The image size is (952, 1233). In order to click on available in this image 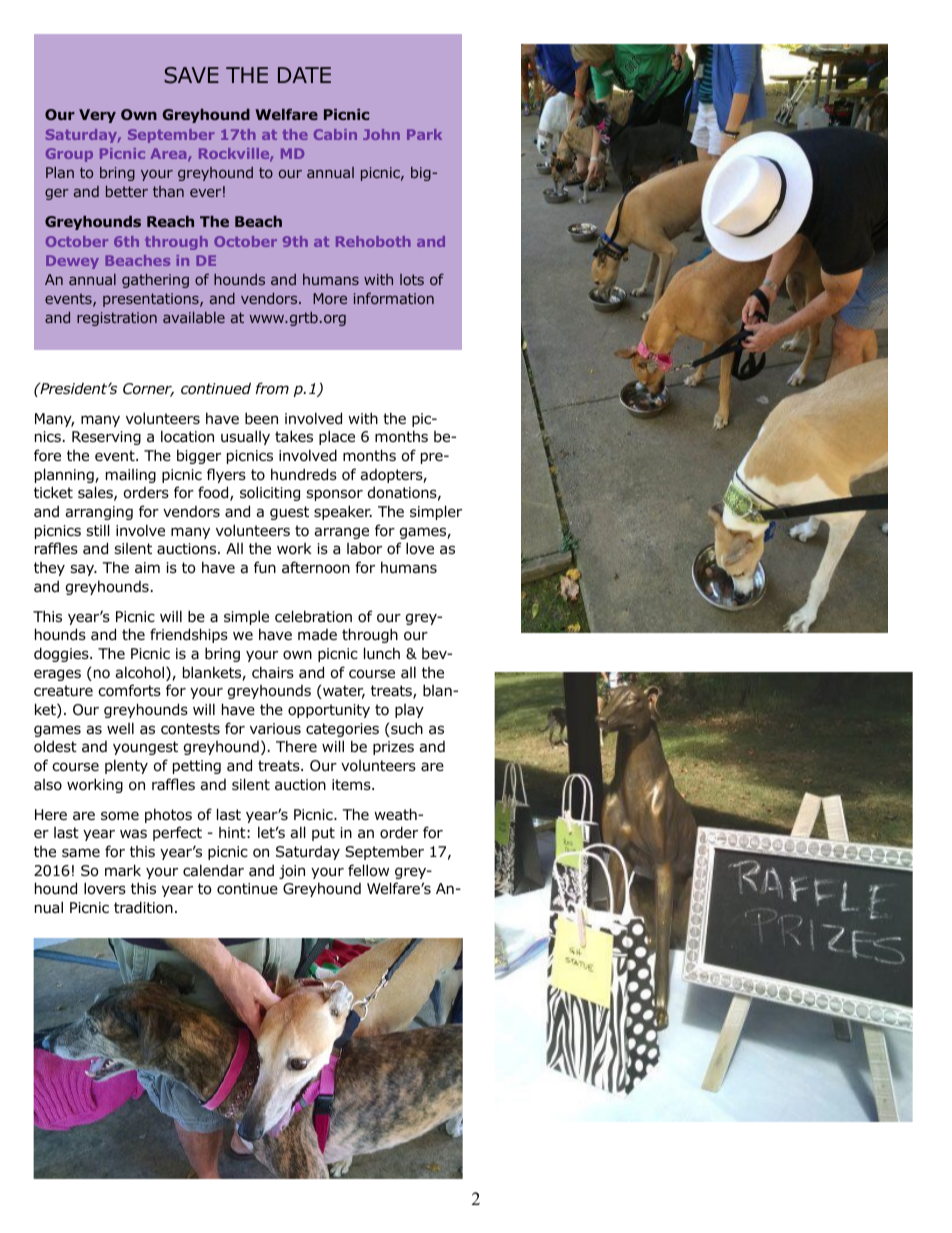, I will do `click(194, 317)`.
